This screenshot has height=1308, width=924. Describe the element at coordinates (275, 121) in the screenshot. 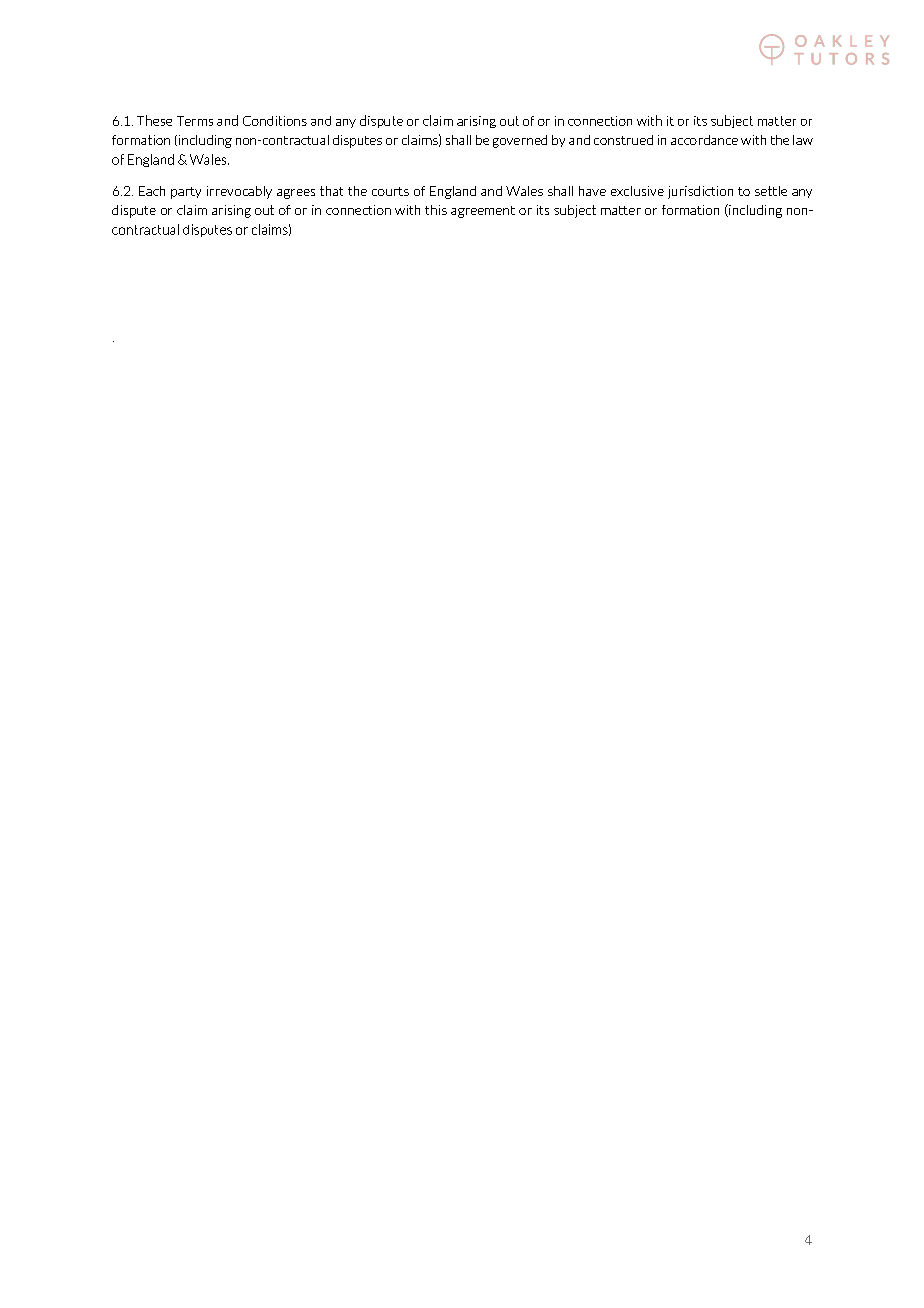

I see `Conditions` at that location.
